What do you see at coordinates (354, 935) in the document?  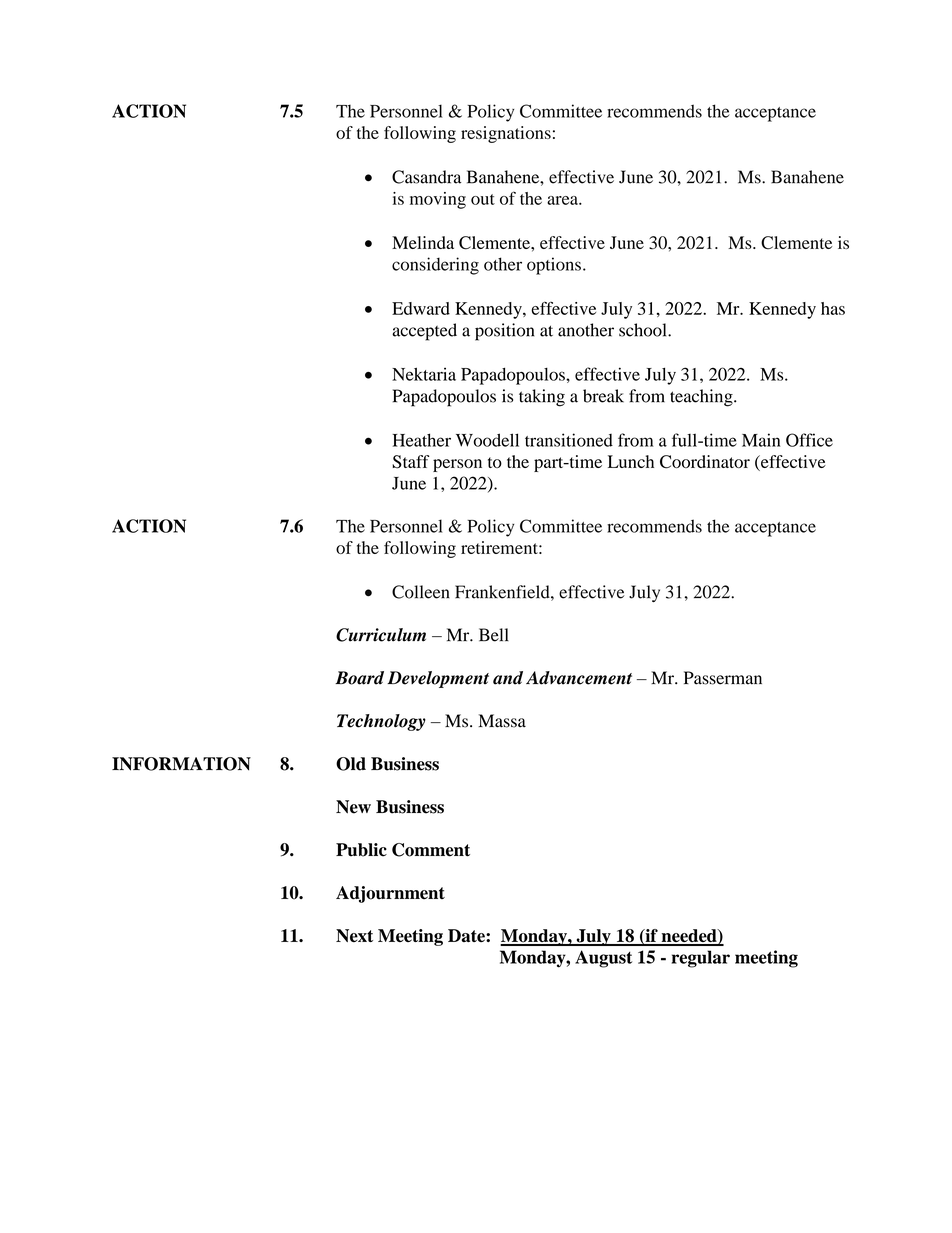 I see `Next` at bounding box center [354, 935].
